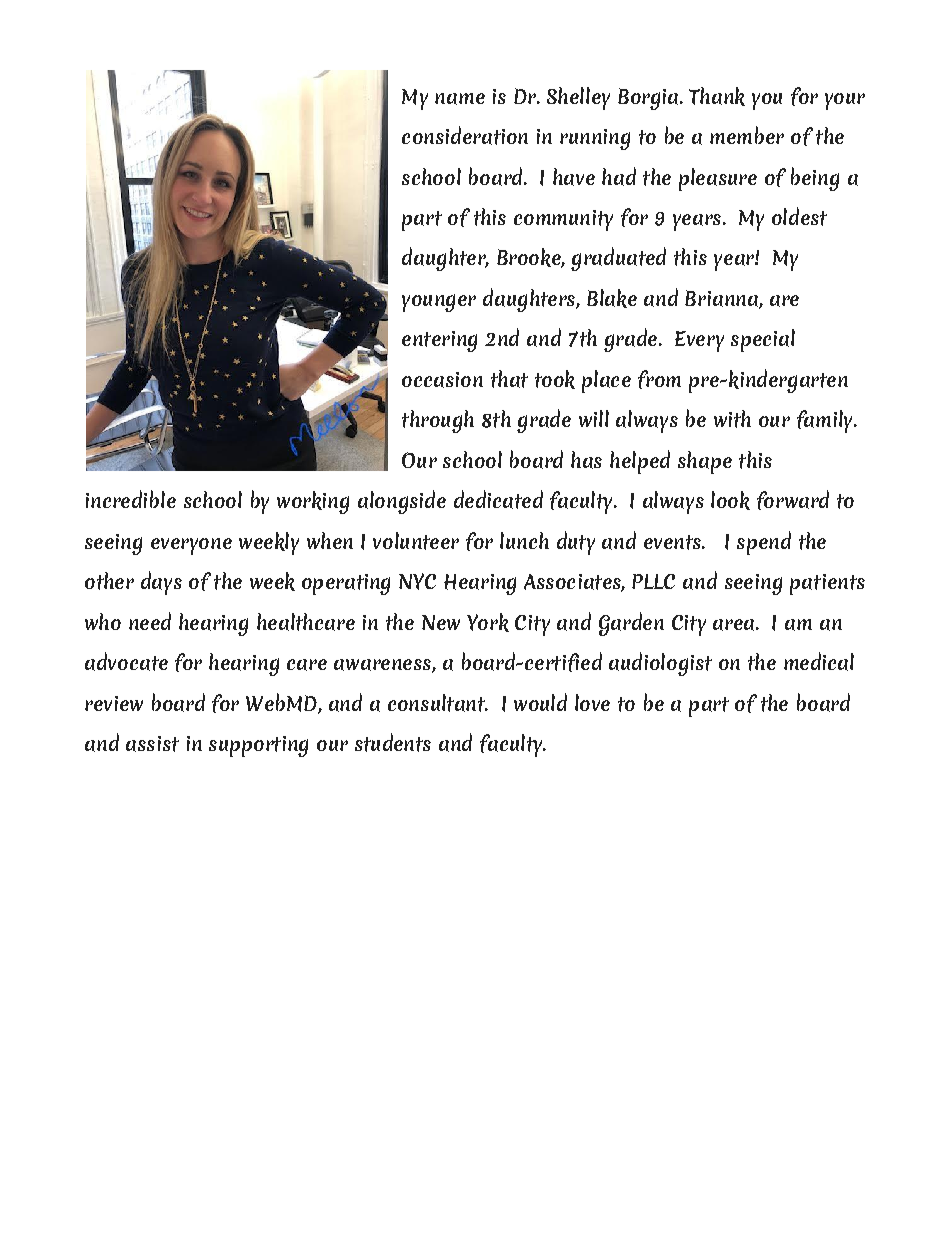 The image size is (952, 1233). Describe the element at coordinates (152, 744) in the image. I see `assist` at that location.
